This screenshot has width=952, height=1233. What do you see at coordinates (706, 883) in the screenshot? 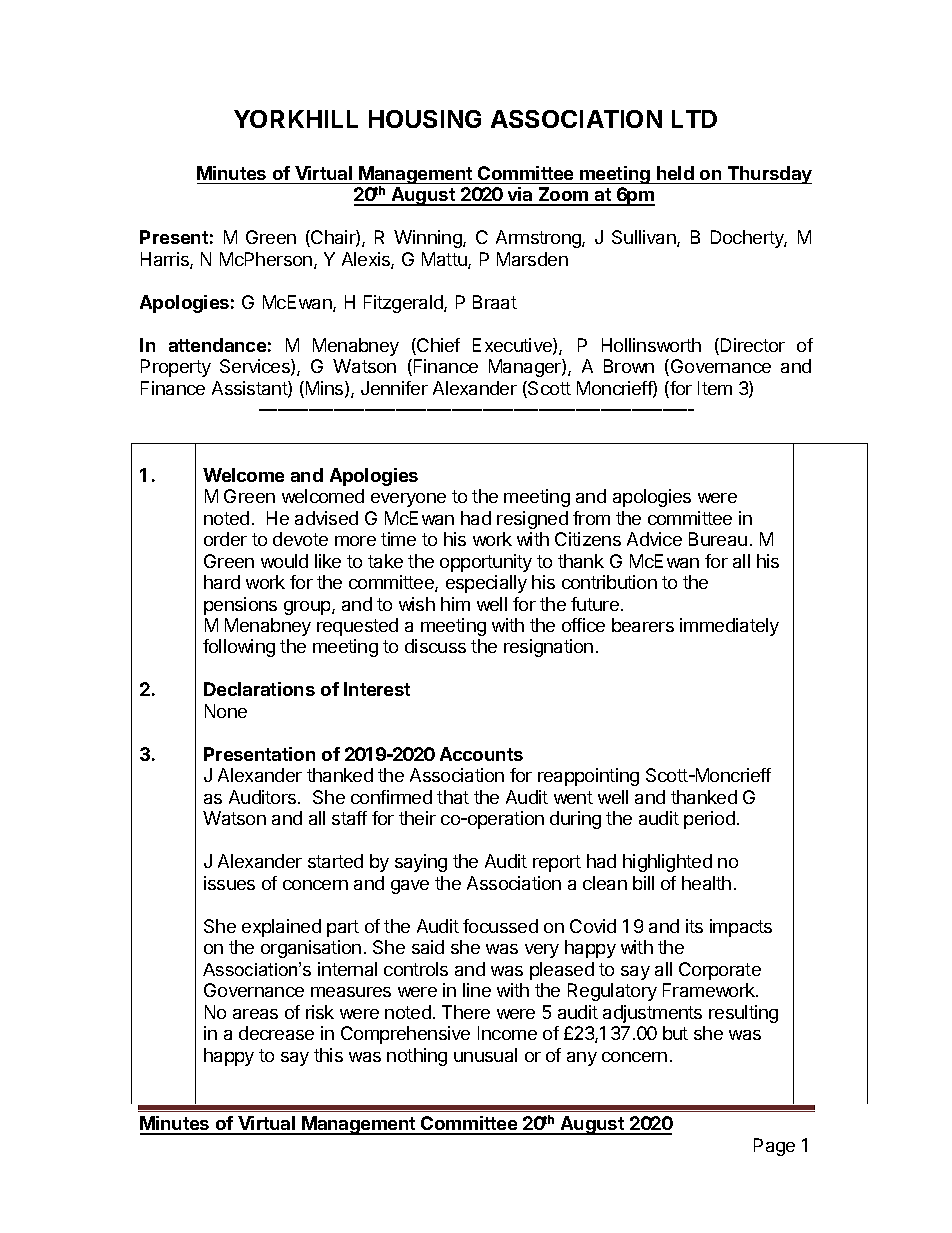
I see `health` at bounding box center [706, 883].
